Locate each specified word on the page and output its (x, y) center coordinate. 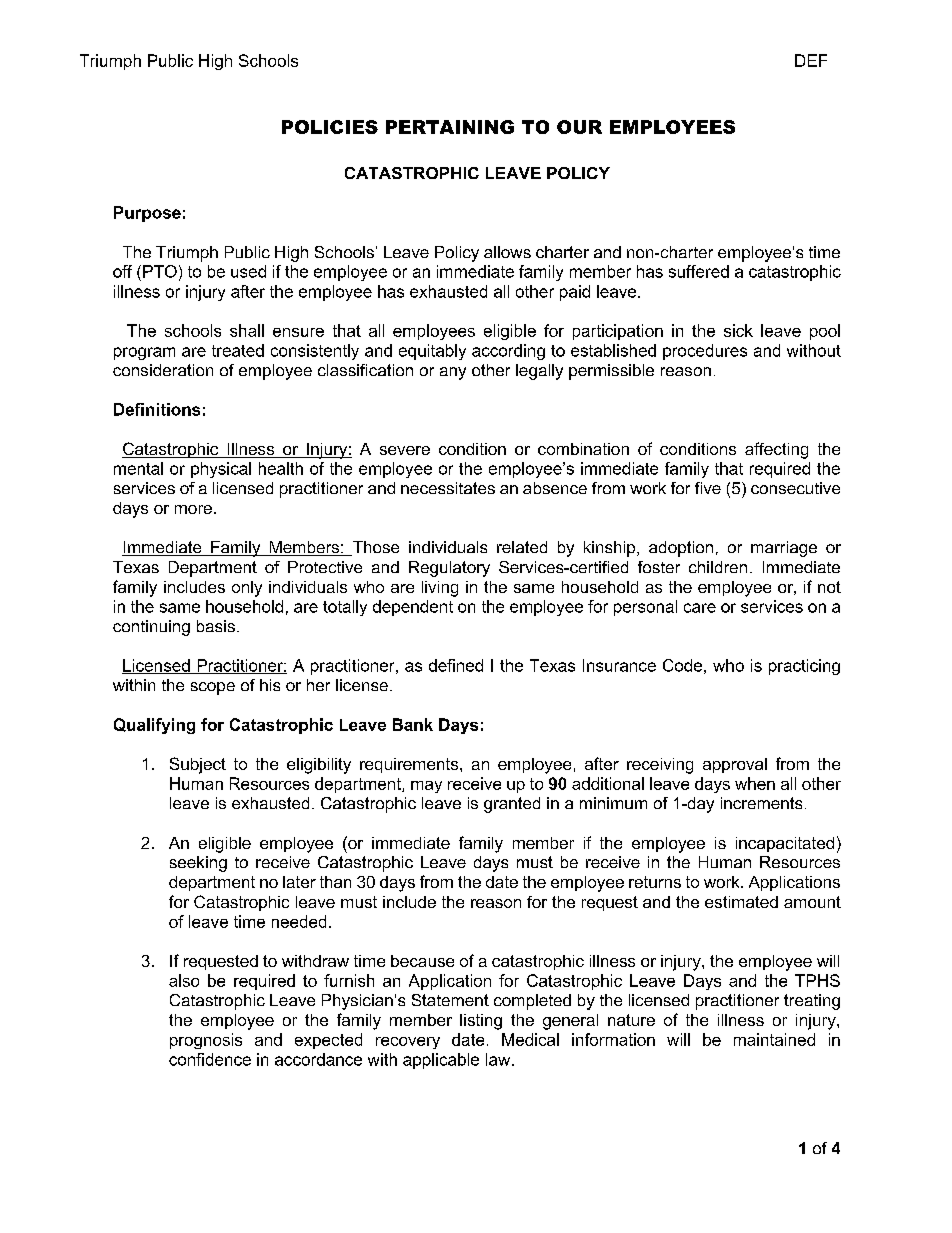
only (247, 589)
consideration (163, 370)
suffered (699, 271)
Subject (198, 765)
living (440, 589)
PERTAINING (450, 127)
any (453, 373)
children (718, 567)
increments (761, 803)
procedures (705, 352)
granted (512, 805)
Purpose (147, 214)
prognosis (206, 1041)
